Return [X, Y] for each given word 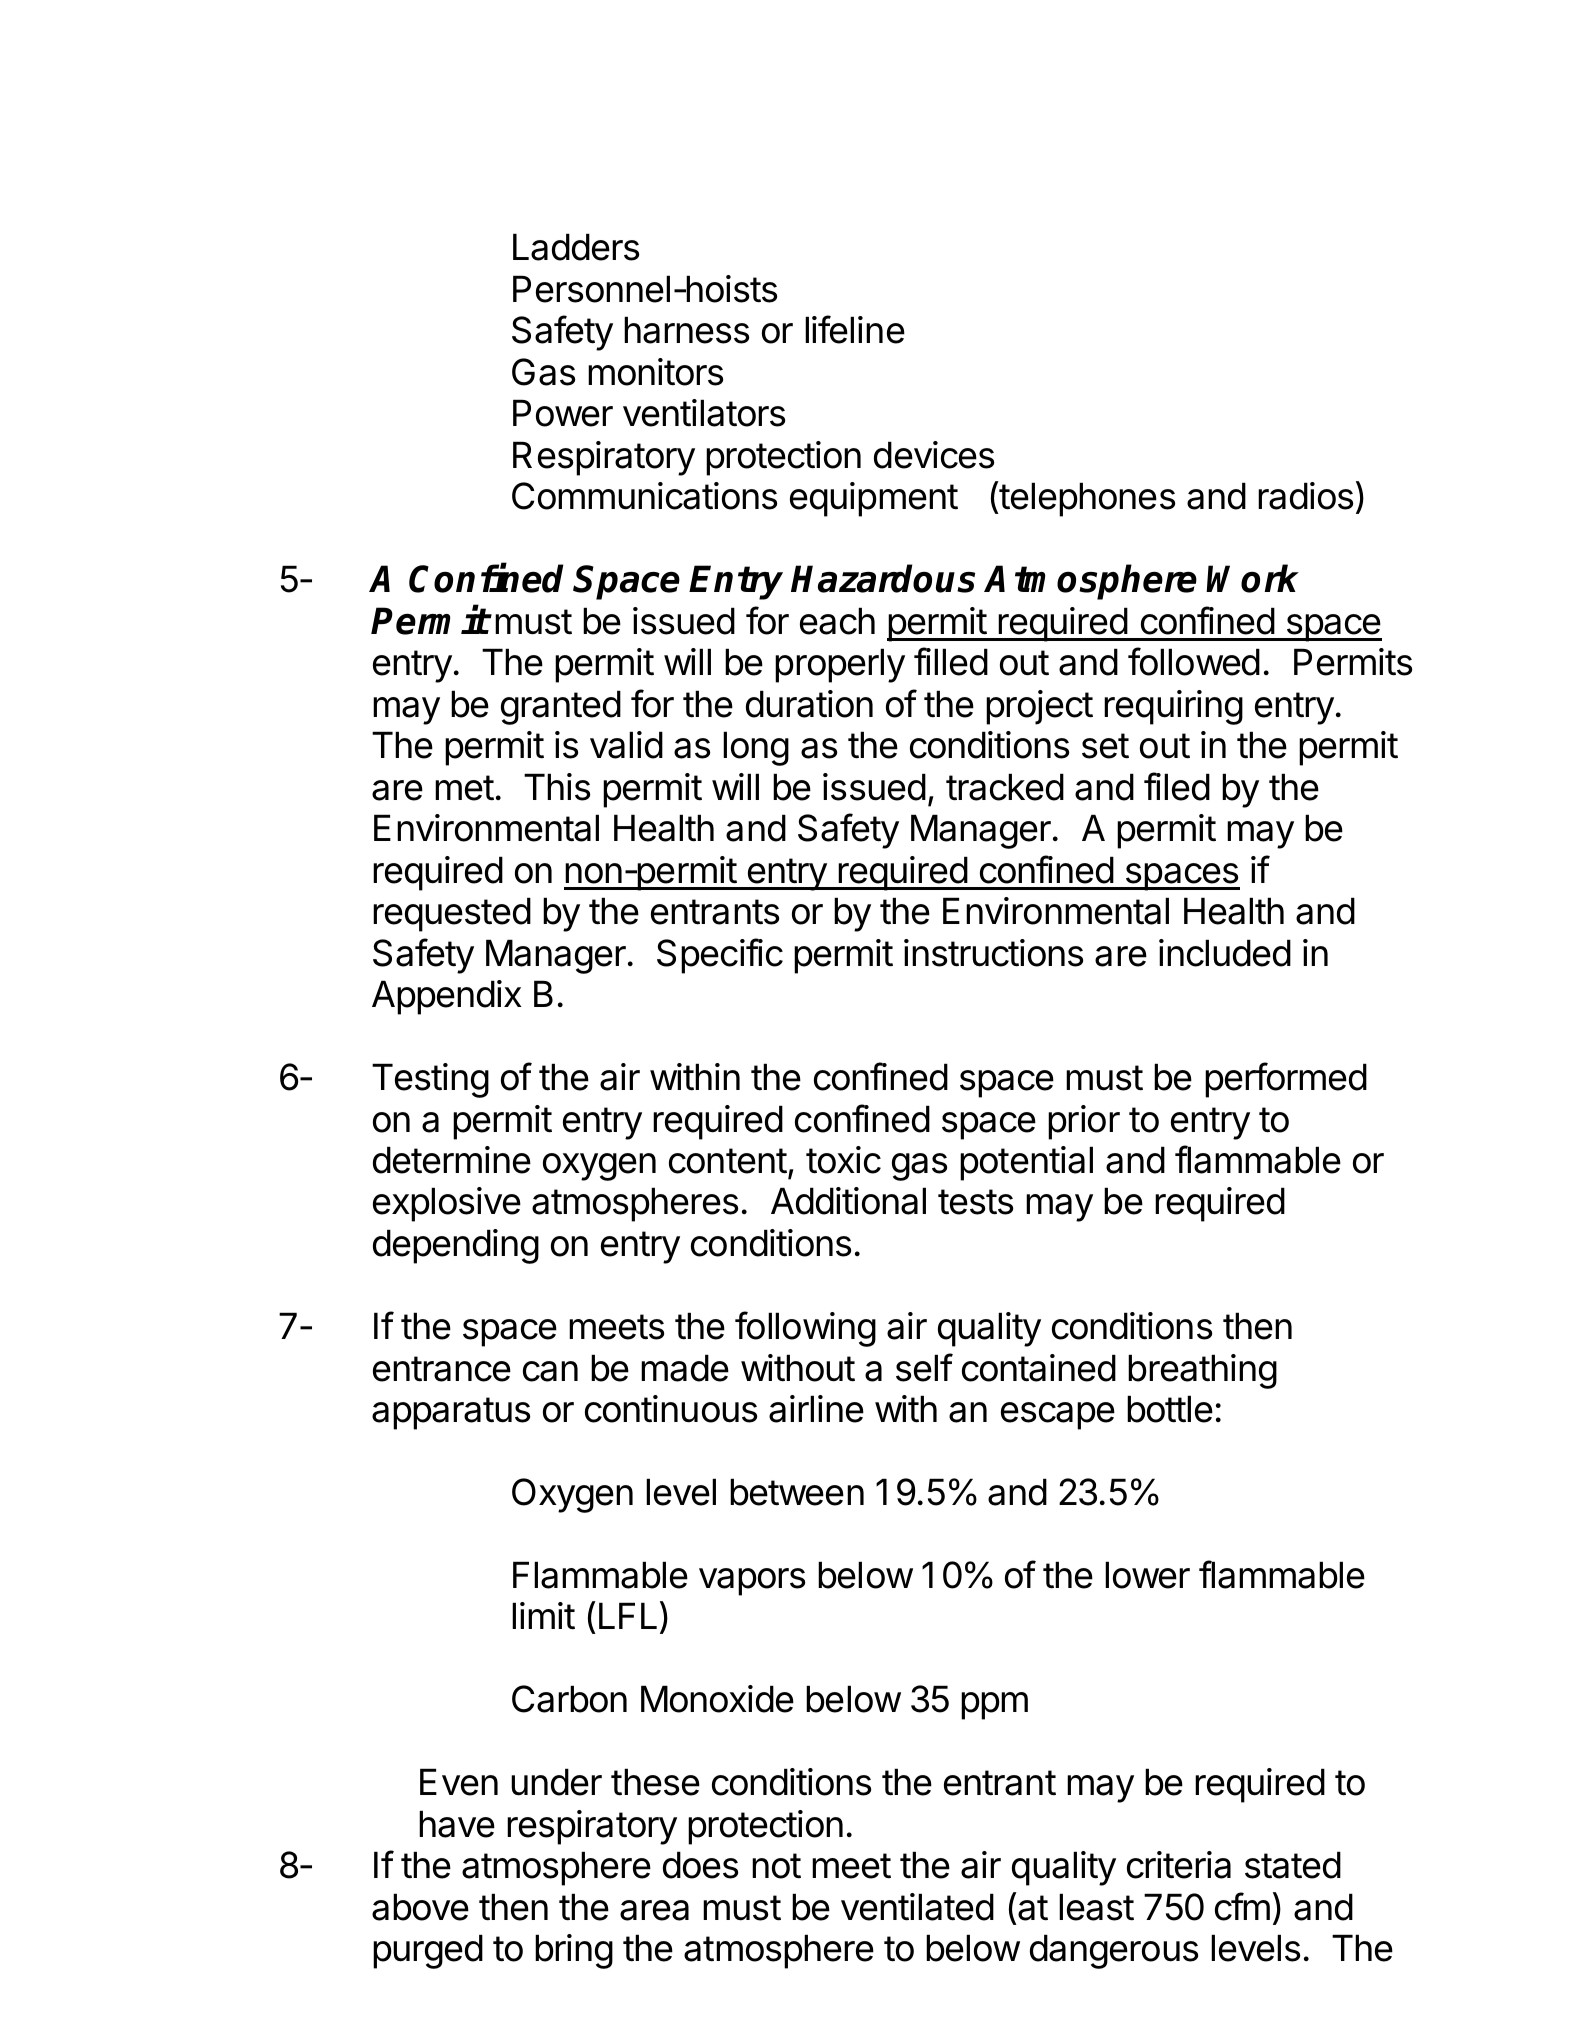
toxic [843, 1160]
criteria [1179, 1865]
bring [574, 1951]
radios [1305, 496]
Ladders [576, 247]
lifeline [855, 329]
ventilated [917, 1907]
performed [1286, 1080]
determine [452, 1160]
